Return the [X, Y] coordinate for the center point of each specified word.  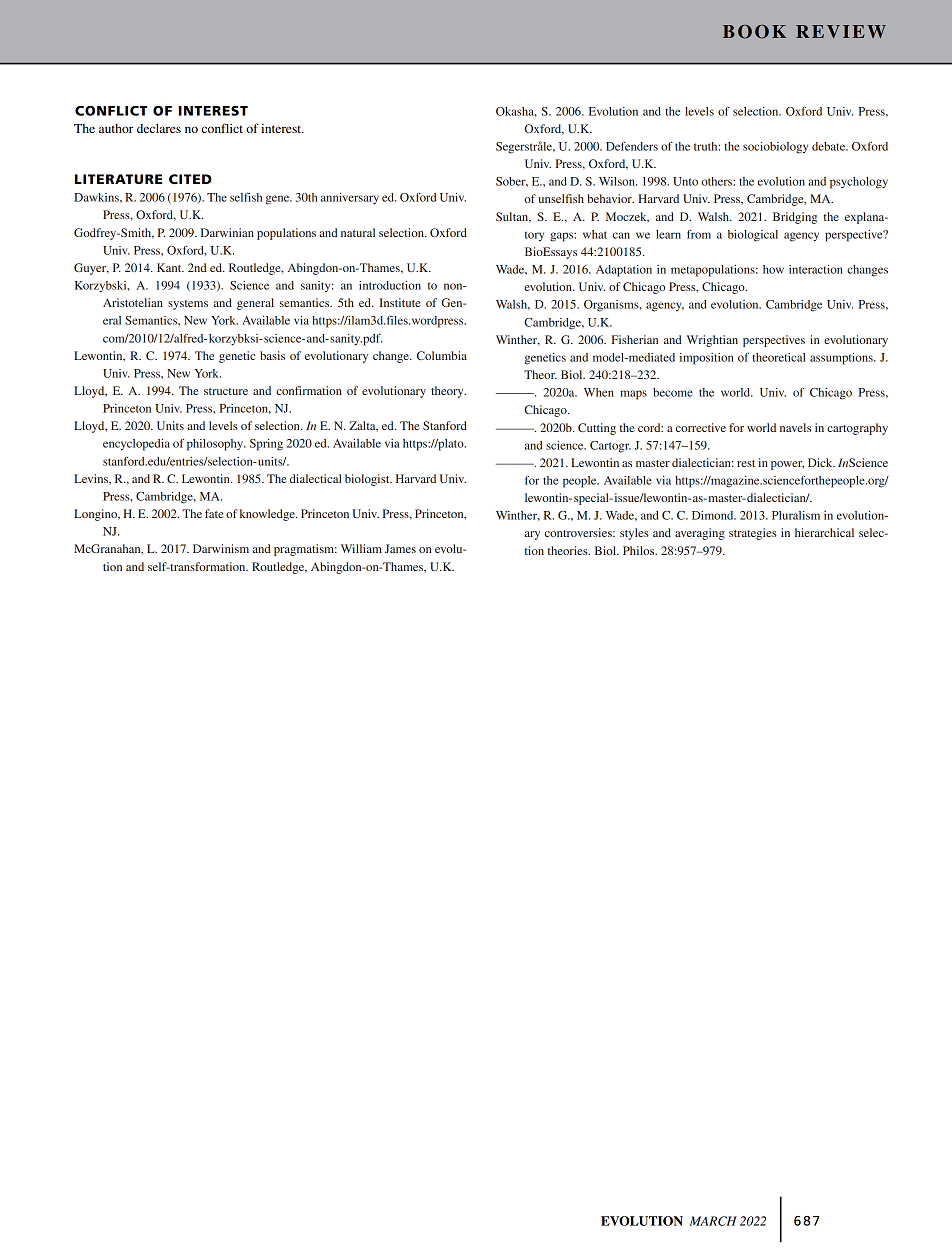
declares [159, 128]
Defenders [632, 146]
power [787, 465]
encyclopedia [136, 445]
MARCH [713, 1221]
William [361, 548]
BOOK [754, 32]
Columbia [442, 355]
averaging [700, 534]
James [400, 548]
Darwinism [221, 548]
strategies [753, 534]
